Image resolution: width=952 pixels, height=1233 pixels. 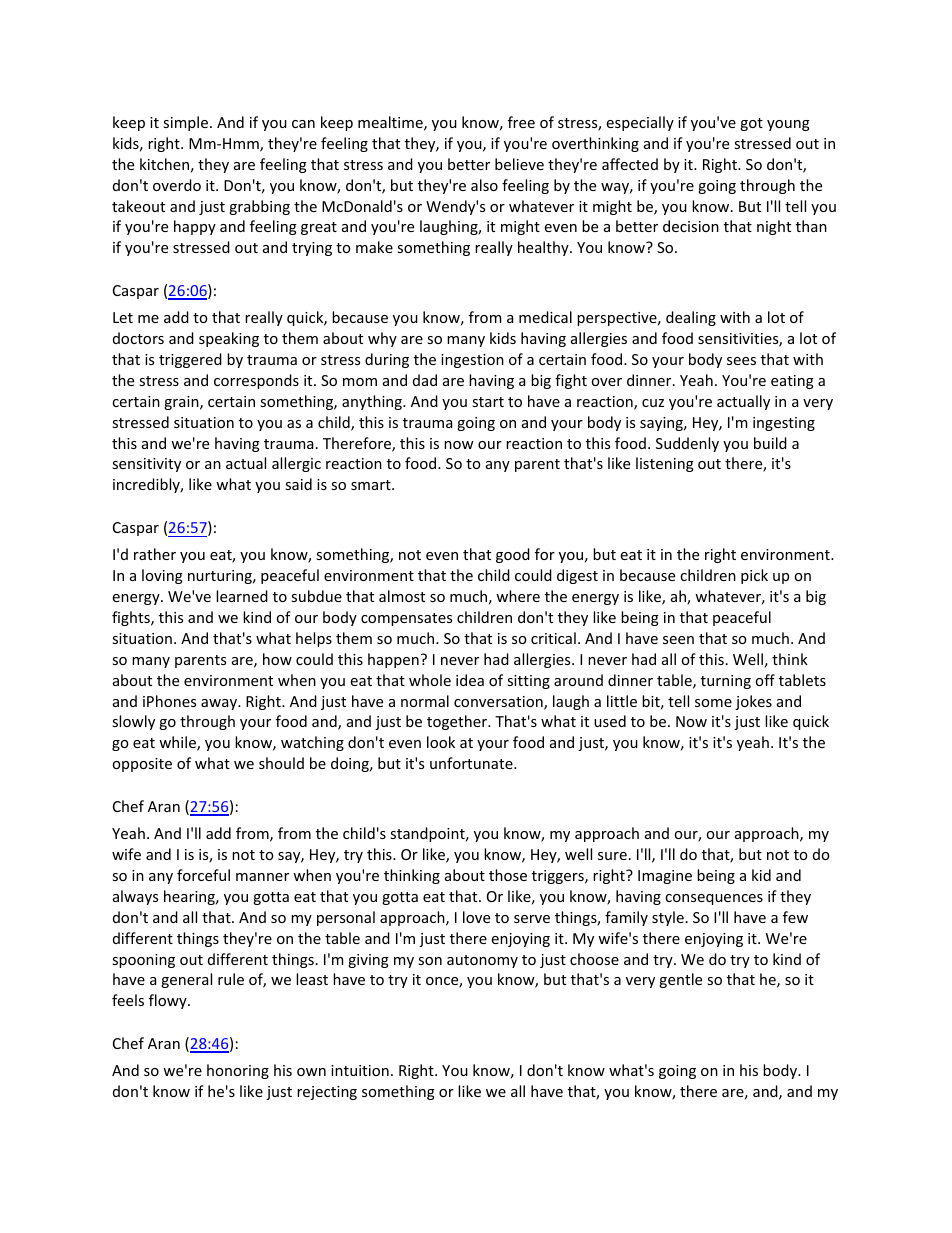 What do you see at coordinates (788, 125) in the screenshot?
I see `young` at bounding box center [788, 125].
